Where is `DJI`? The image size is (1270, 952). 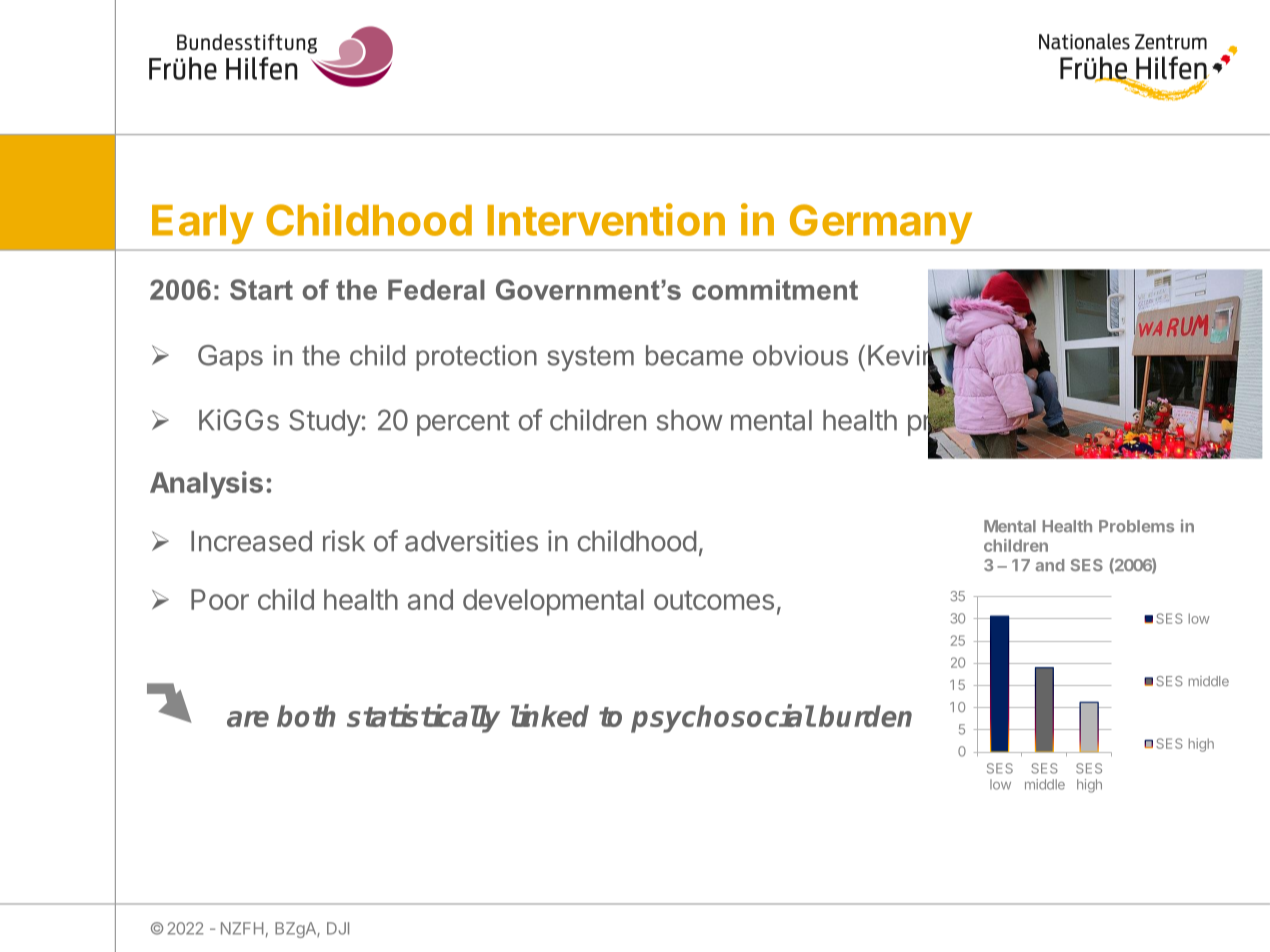
DJI is located at coordinates (338, 928).
